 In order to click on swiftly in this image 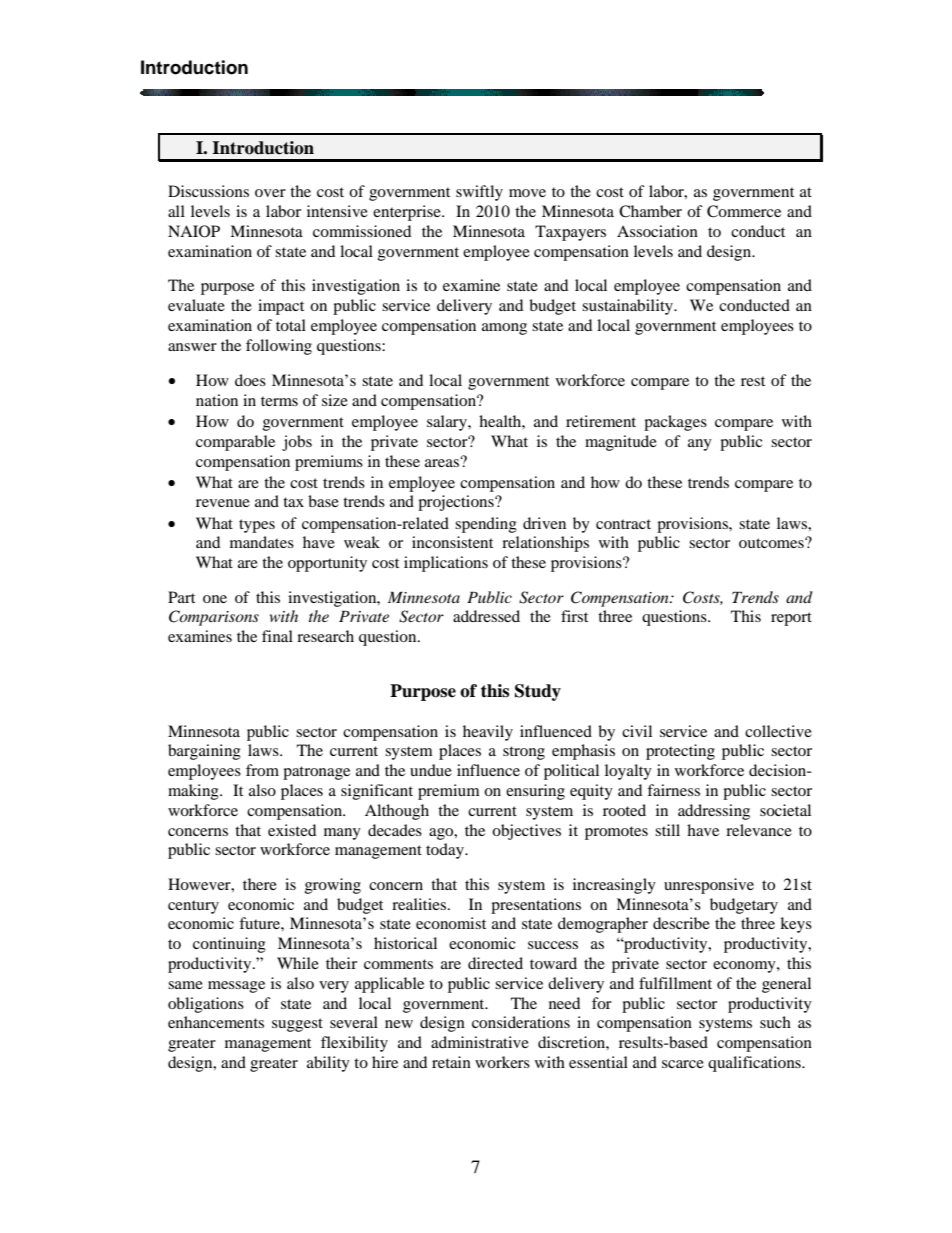, I will do `click(479, 193)`.
